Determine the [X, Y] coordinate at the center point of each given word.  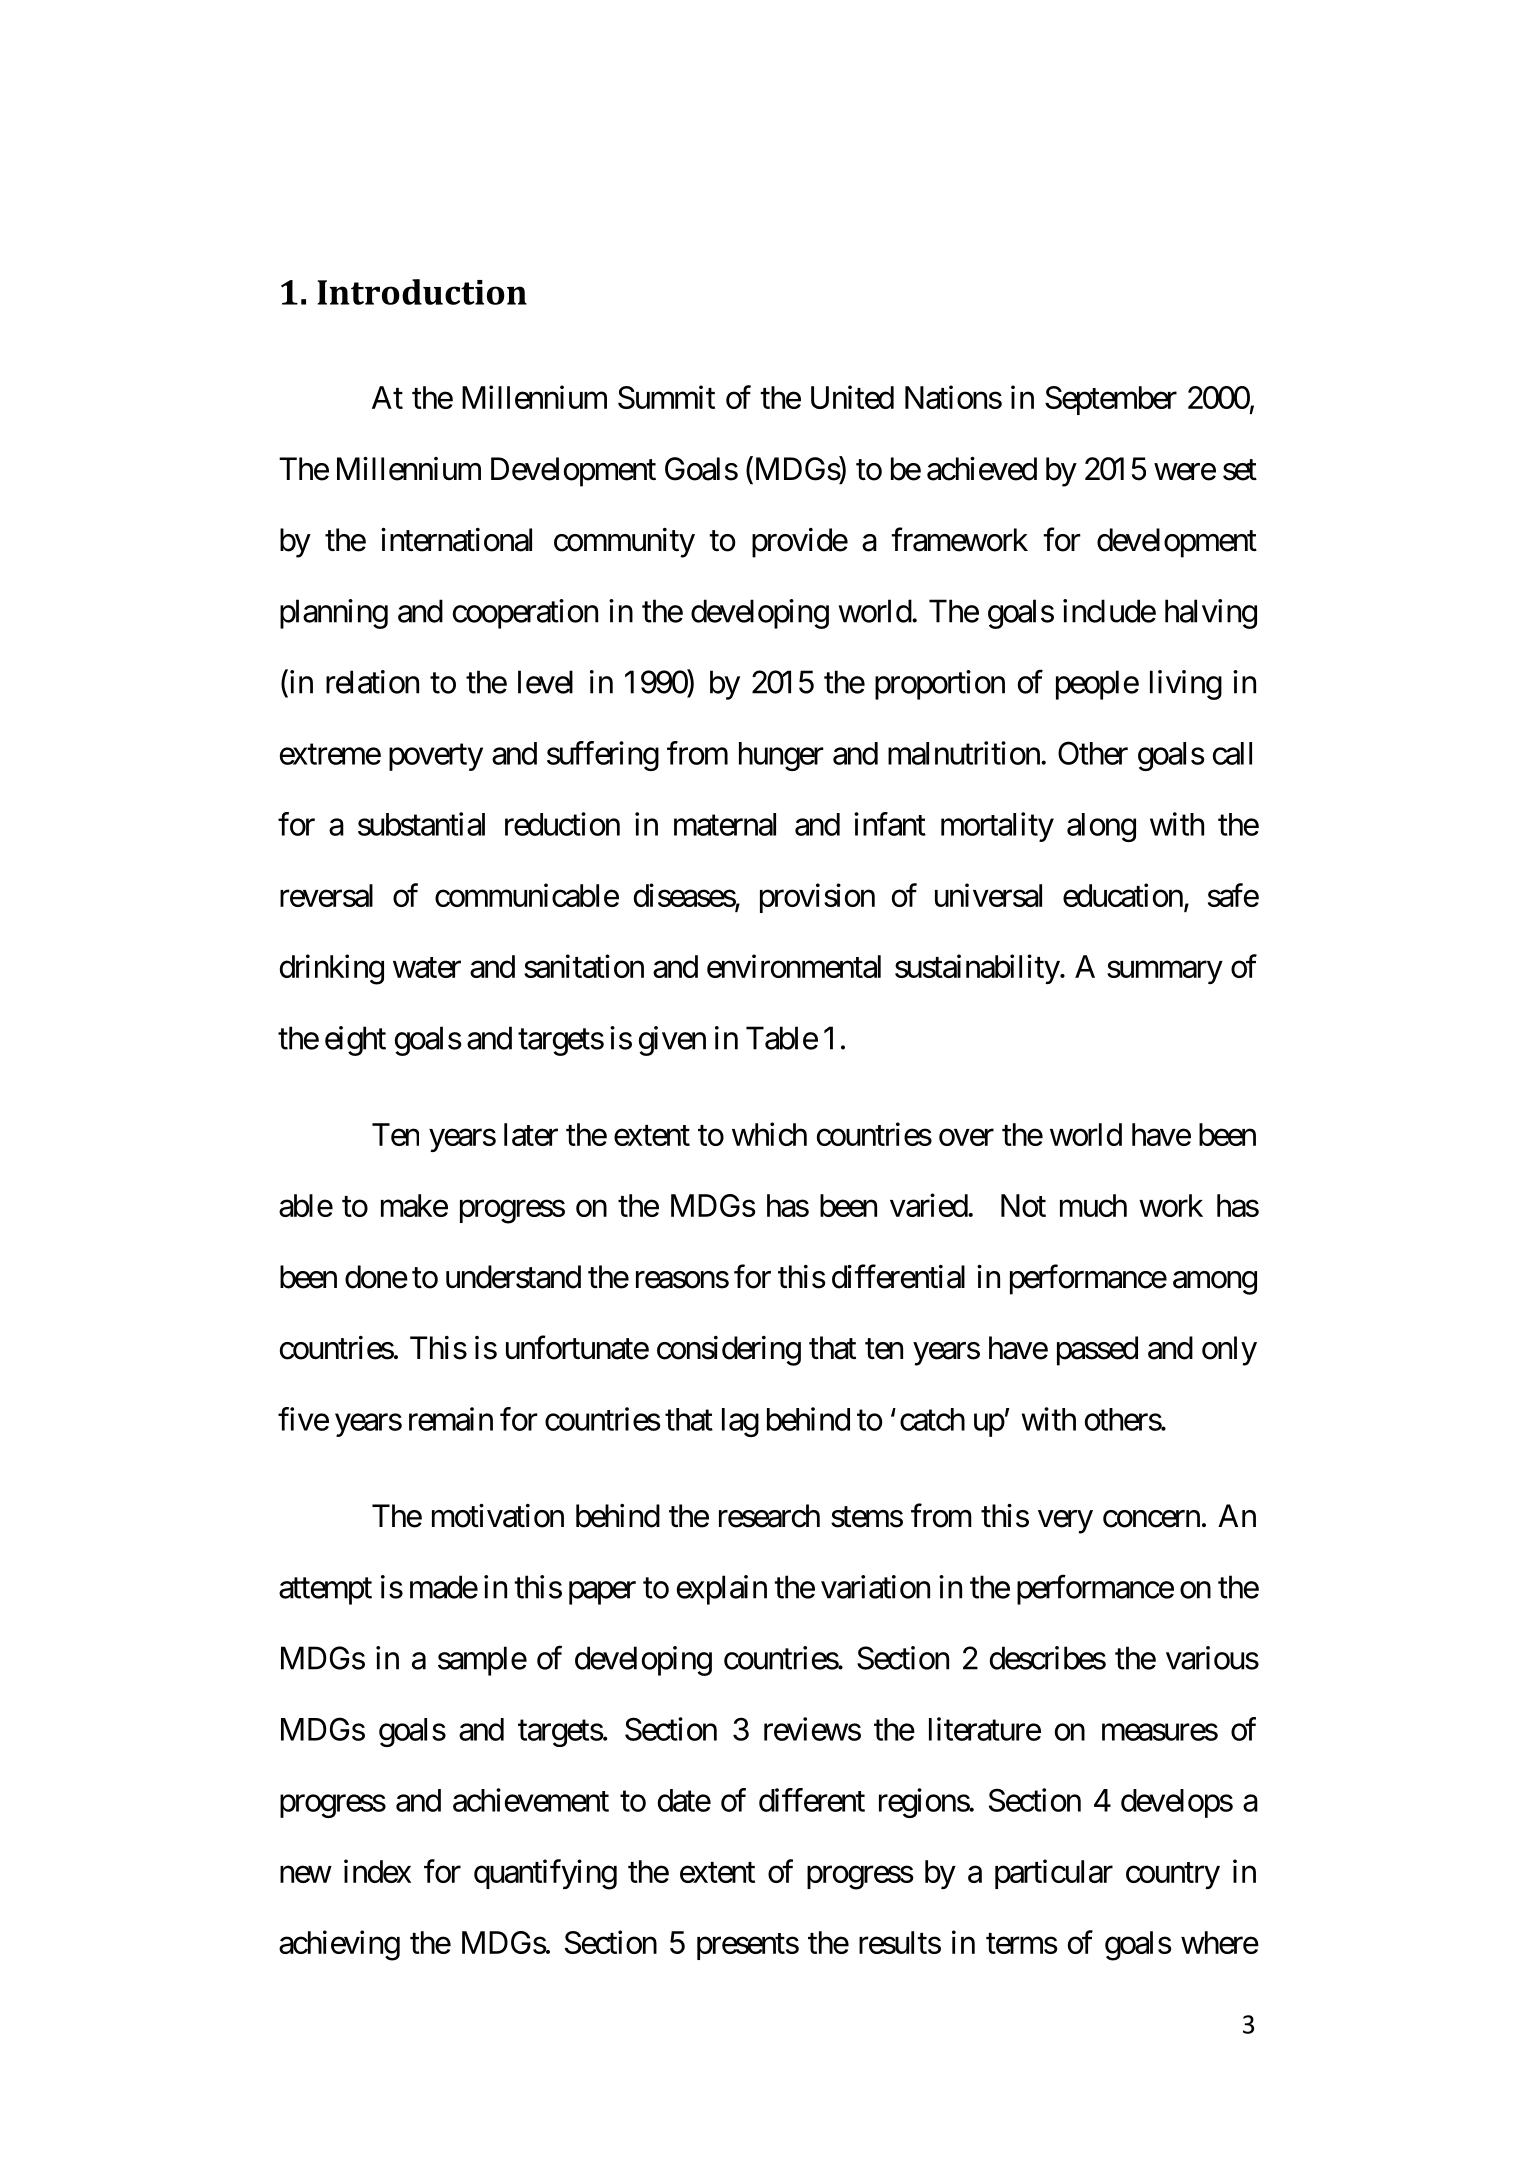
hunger [781, 756]
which [769, 1134]
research [769, 1516]
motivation [498, 1516]
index [377, 1871]
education [1123, 895]
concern [1151, 1519]
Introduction [422, 292]
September [1111, 400]
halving [1211, 614]
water [427, 967]
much [1093, 1205]
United [852, 397]
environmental [794, 966]
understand [513, 1277]
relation [372, 682]
